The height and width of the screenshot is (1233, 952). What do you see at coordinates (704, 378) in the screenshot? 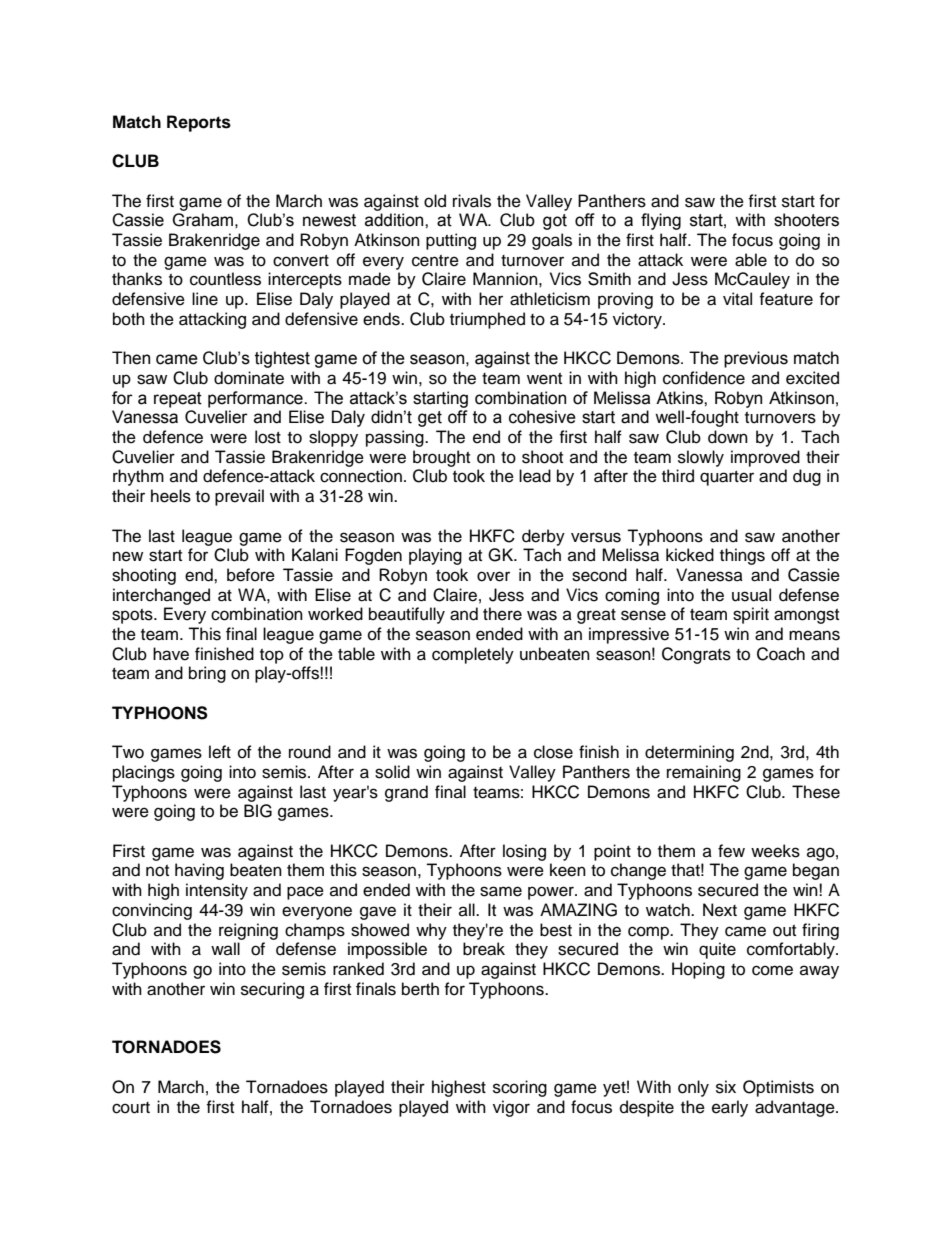
I see `confidence` at bounding box center [704, 378].
